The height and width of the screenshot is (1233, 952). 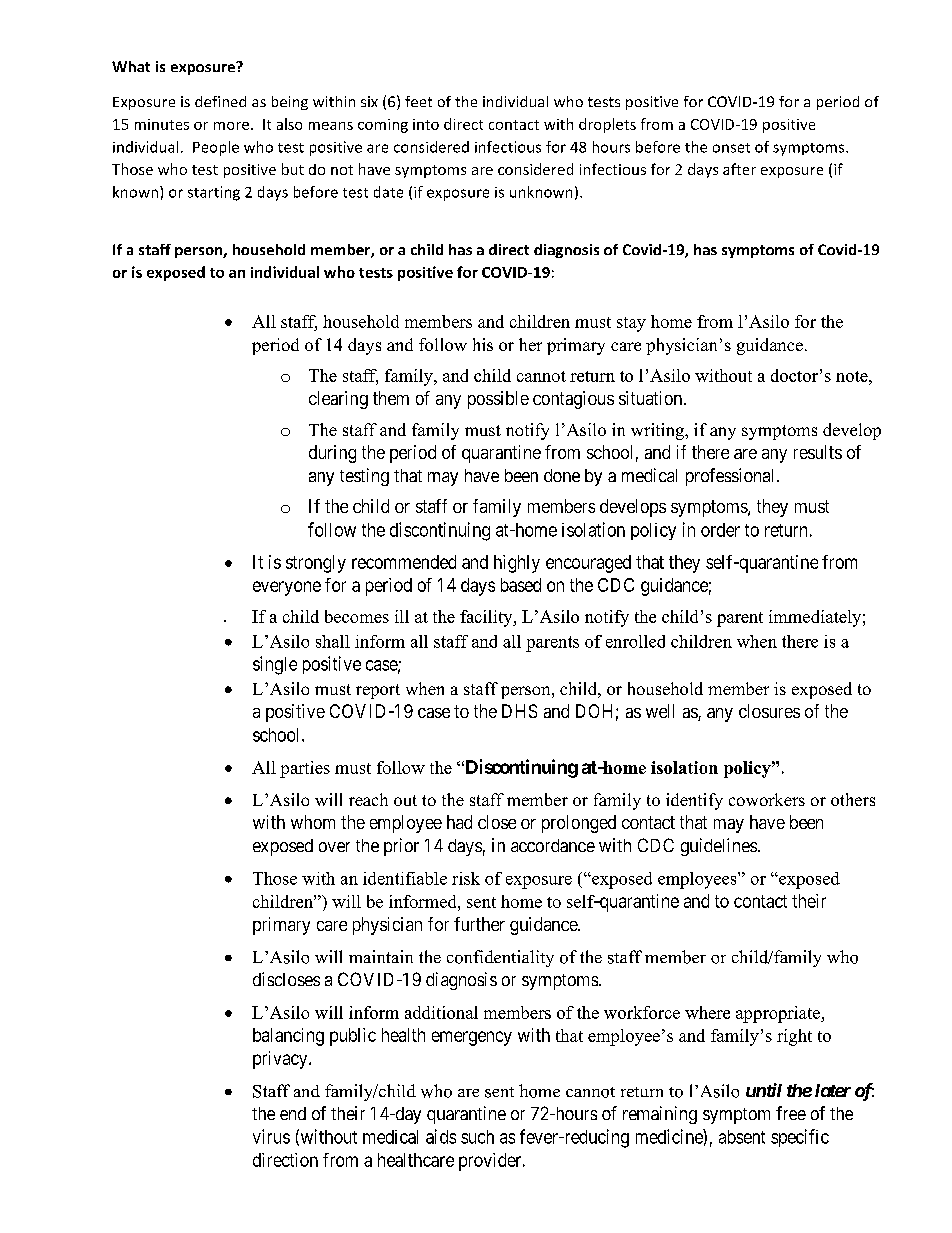 I want to click on feet, so click(x=418, y=101).
